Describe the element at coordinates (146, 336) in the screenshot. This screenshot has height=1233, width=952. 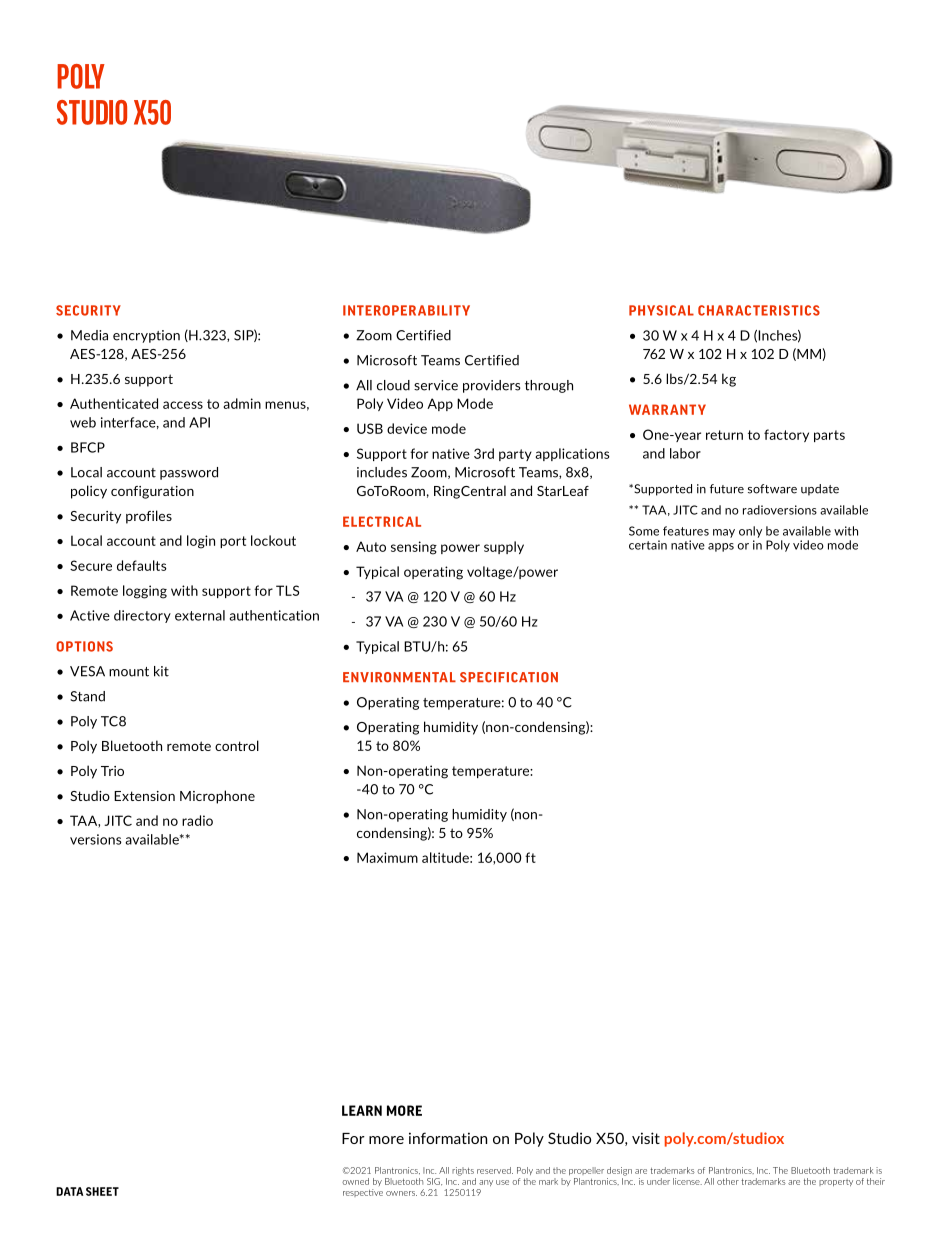
I see `encryption` at that location.
